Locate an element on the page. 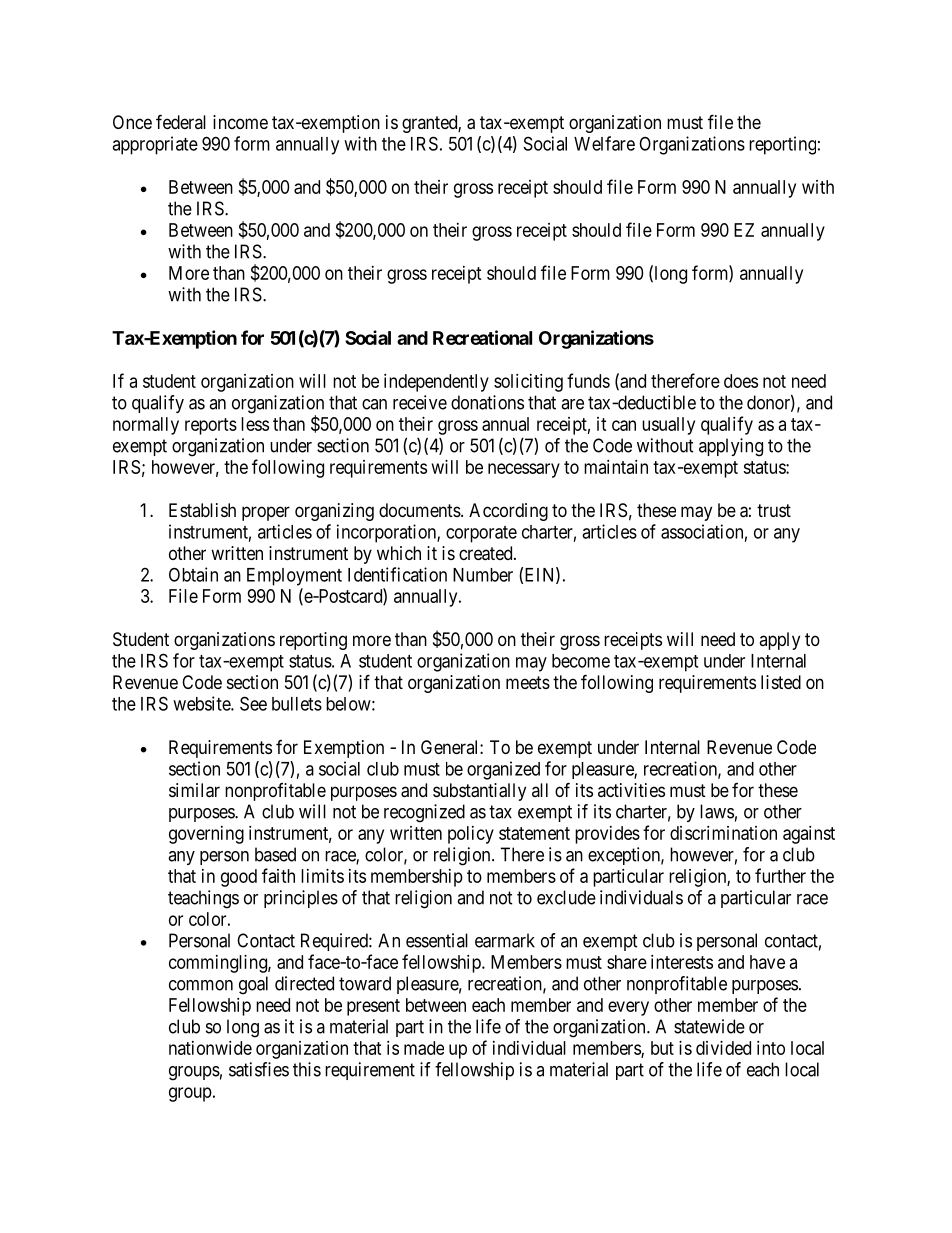 The width and height of the document is (952, 1233). reports is located at coordinates (211, 426).
